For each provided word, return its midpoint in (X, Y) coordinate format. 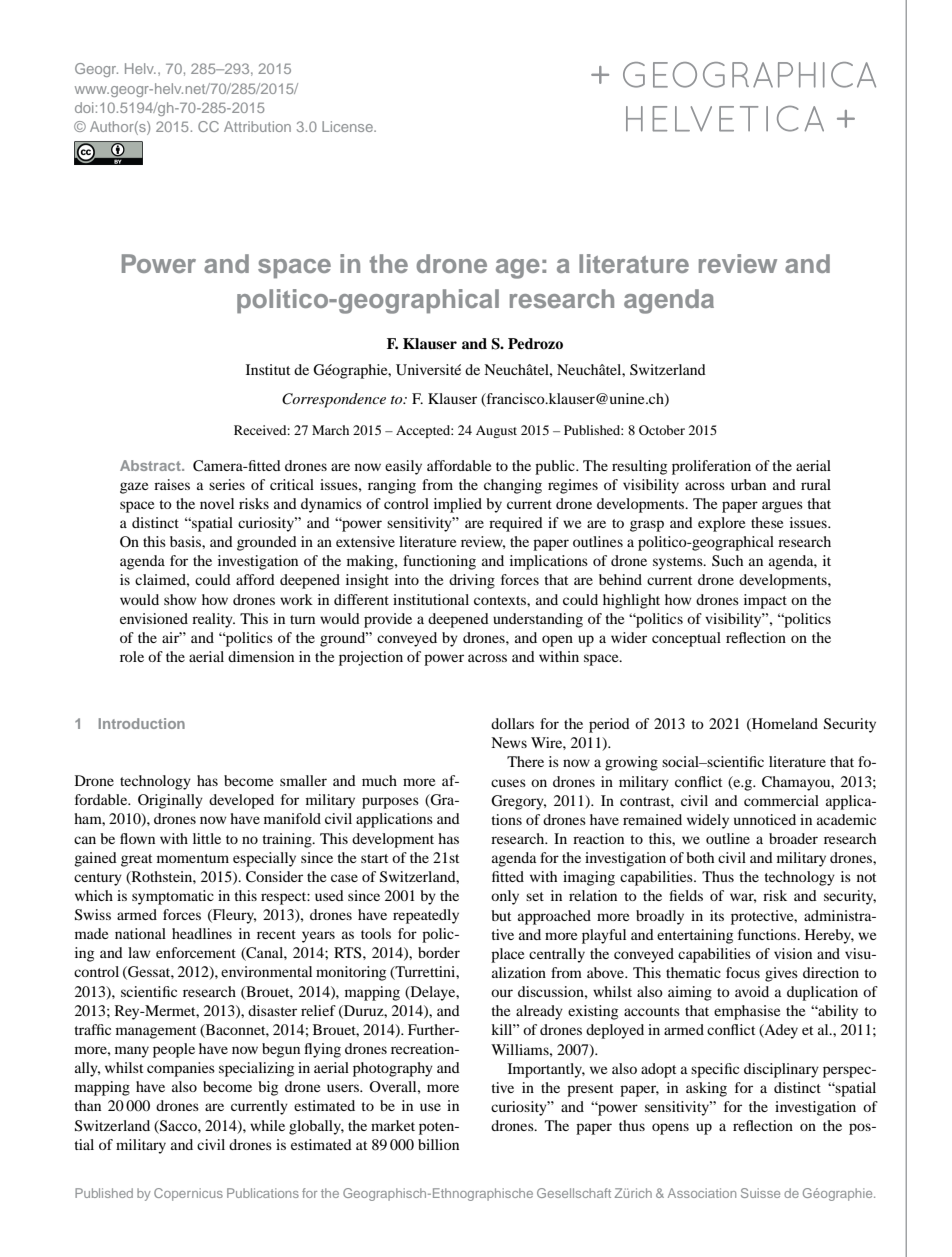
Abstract (151, 465)
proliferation (711, 467)
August (496, 431)
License (348, 126)
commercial (781, 800)
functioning (439, 562)
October (662, 430)
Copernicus (188, 1194)
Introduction (142, 723)
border (439, 952)
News (509, 742)
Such (727, 561)
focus (743, 972)
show (180, 599)
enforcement (196, 952)
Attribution (257, 126)
